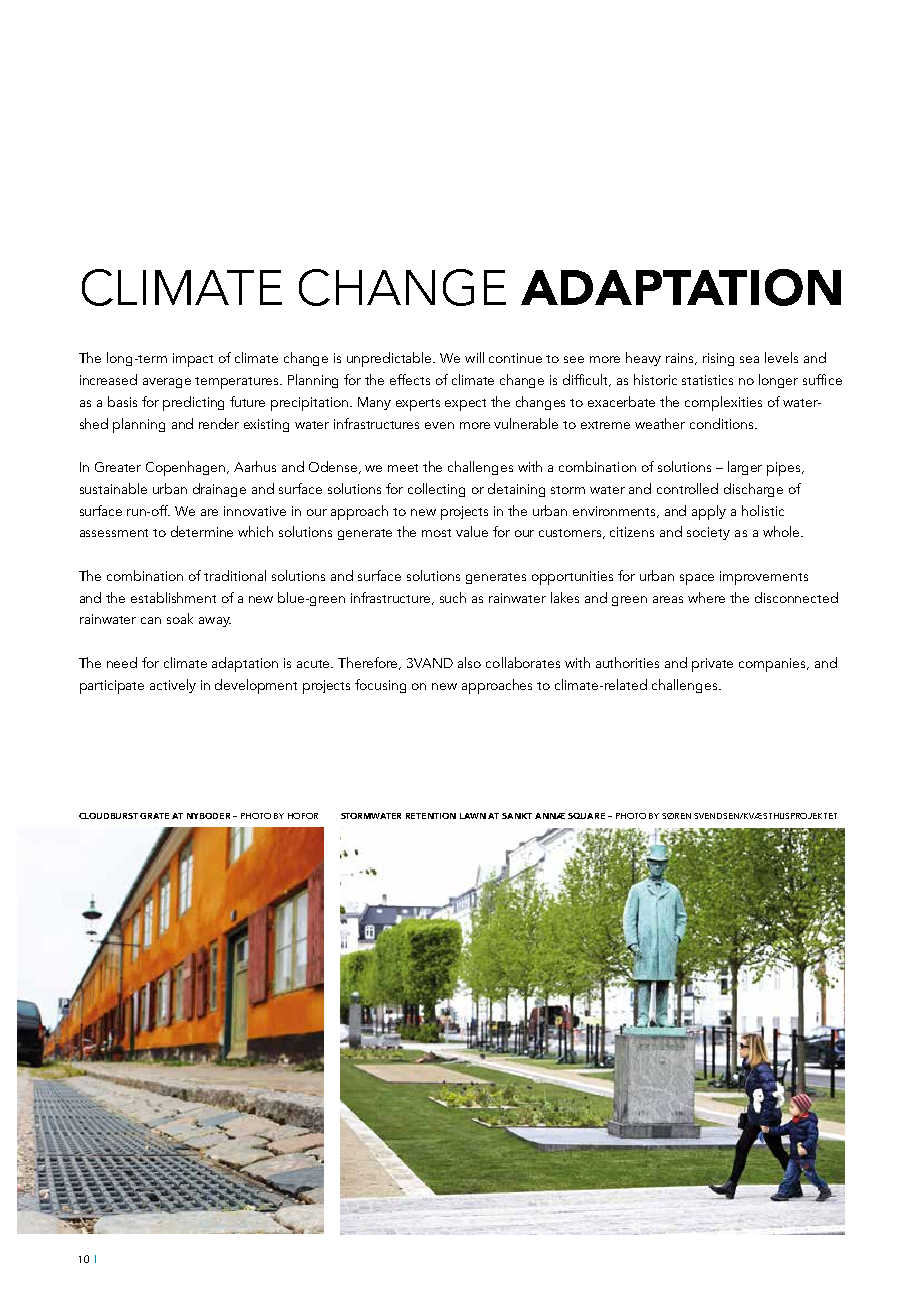  Describe the element at coordinates (749, 359) in the image. I see `sea` at that location.
